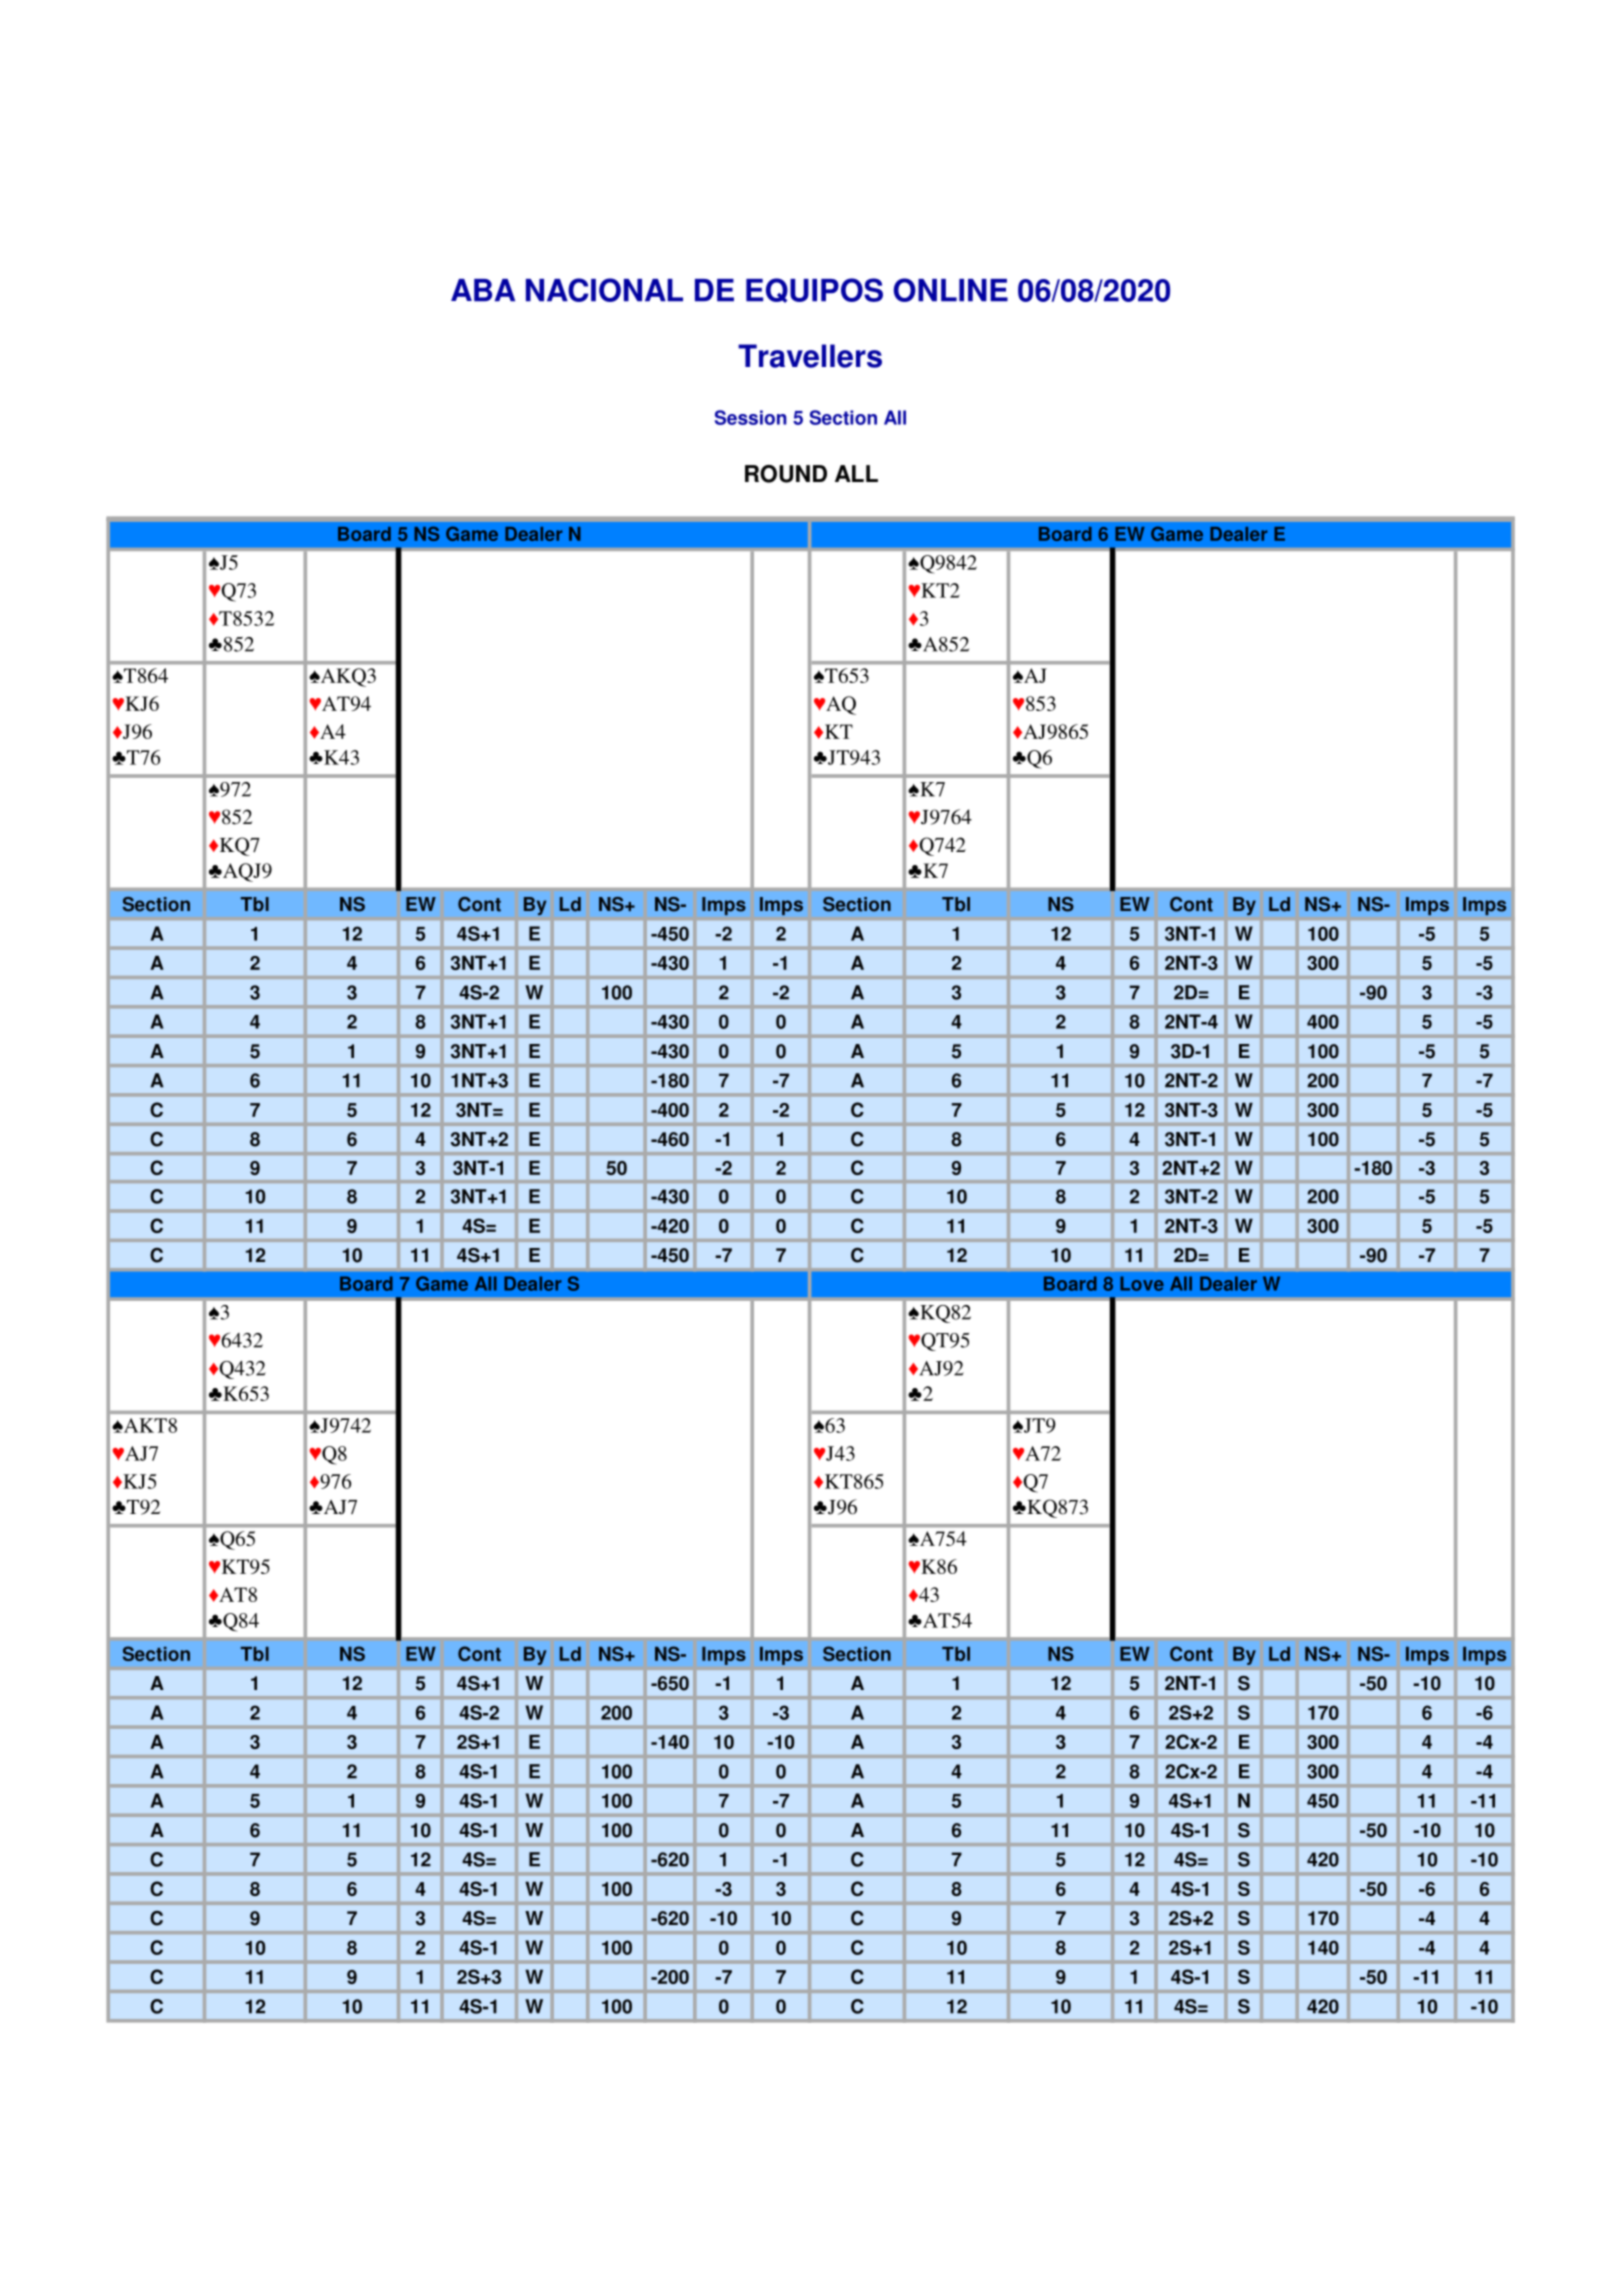 This page has width=1623, height=2295. Describe the element at coordinates (750, 417) in the page. I see `Session` at that location.
